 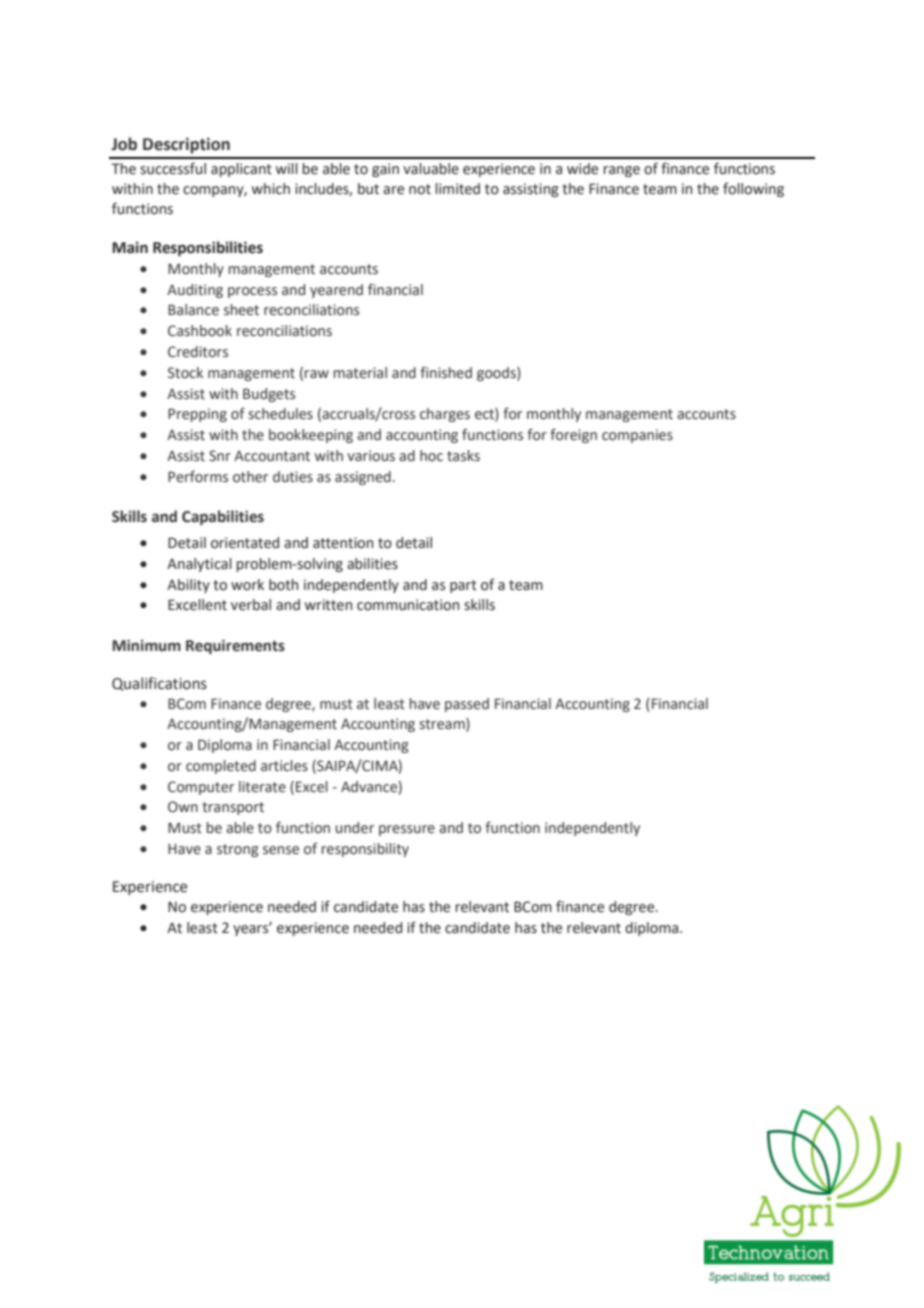 I want to click on range, so click(x=621, y=171).
